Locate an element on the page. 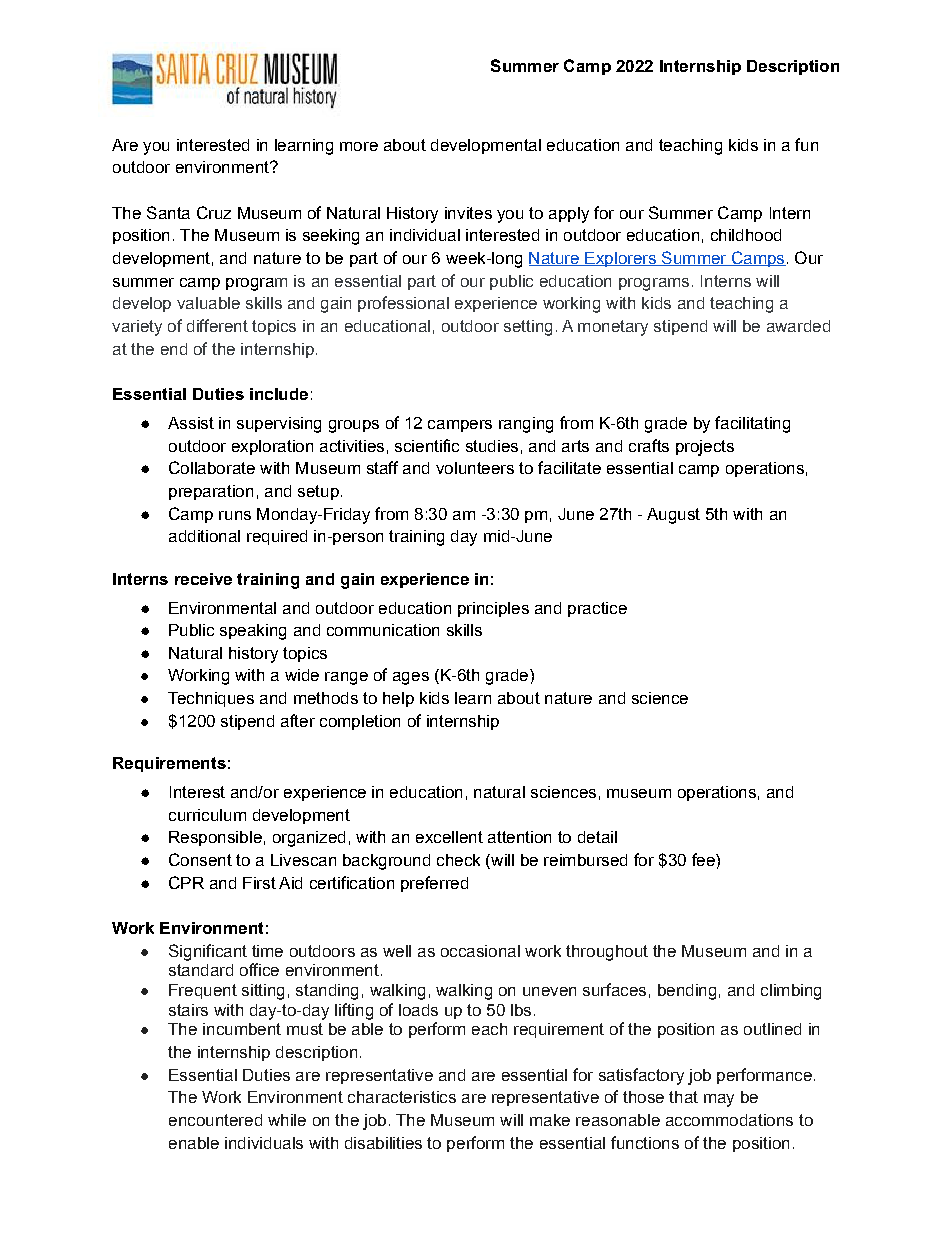 The width and height of the page is (952, 1233). Cruz is located at coordinates (214, 212).
